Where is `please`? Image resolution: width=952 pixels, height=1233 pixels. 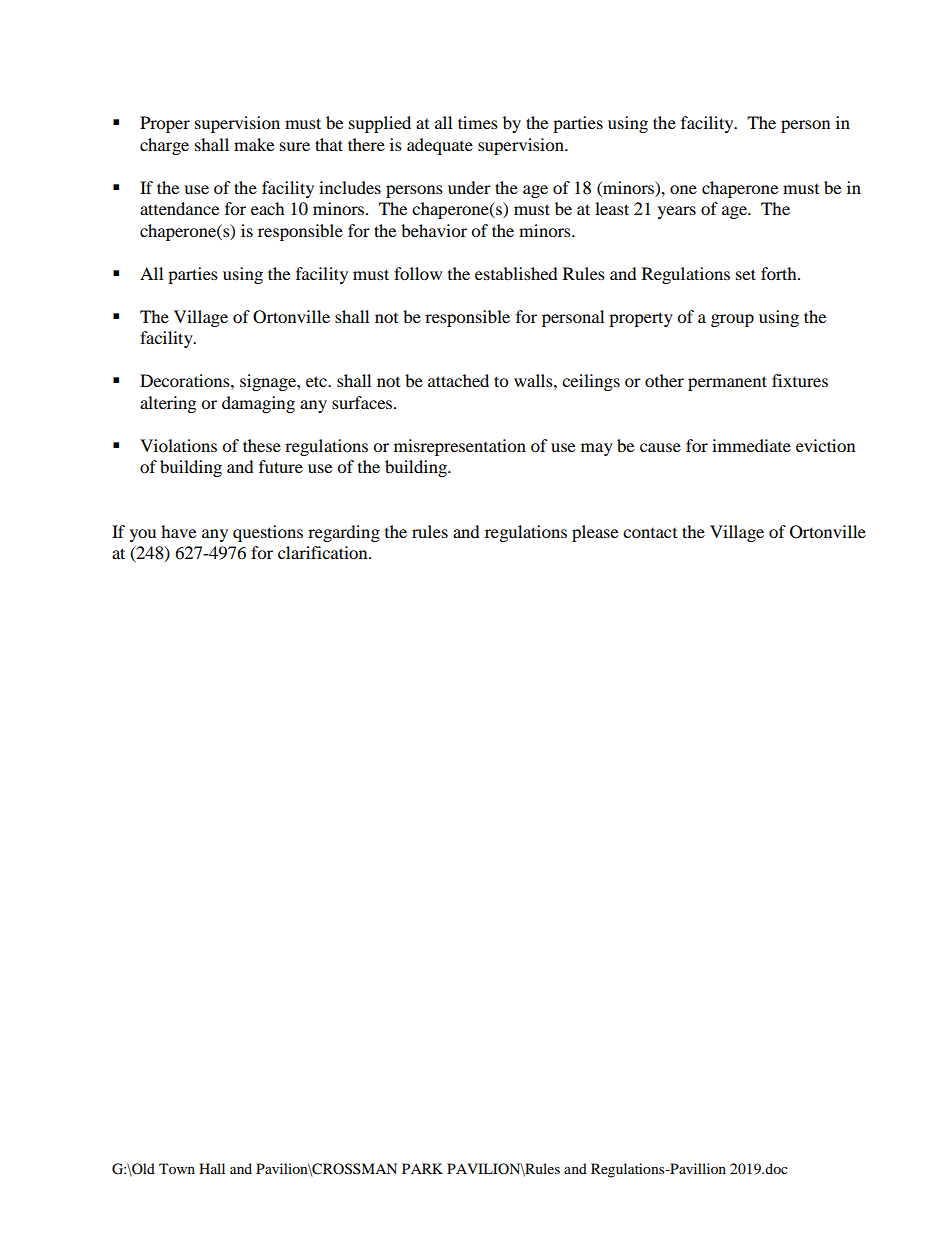
please is located at coordinates (595, 533).
